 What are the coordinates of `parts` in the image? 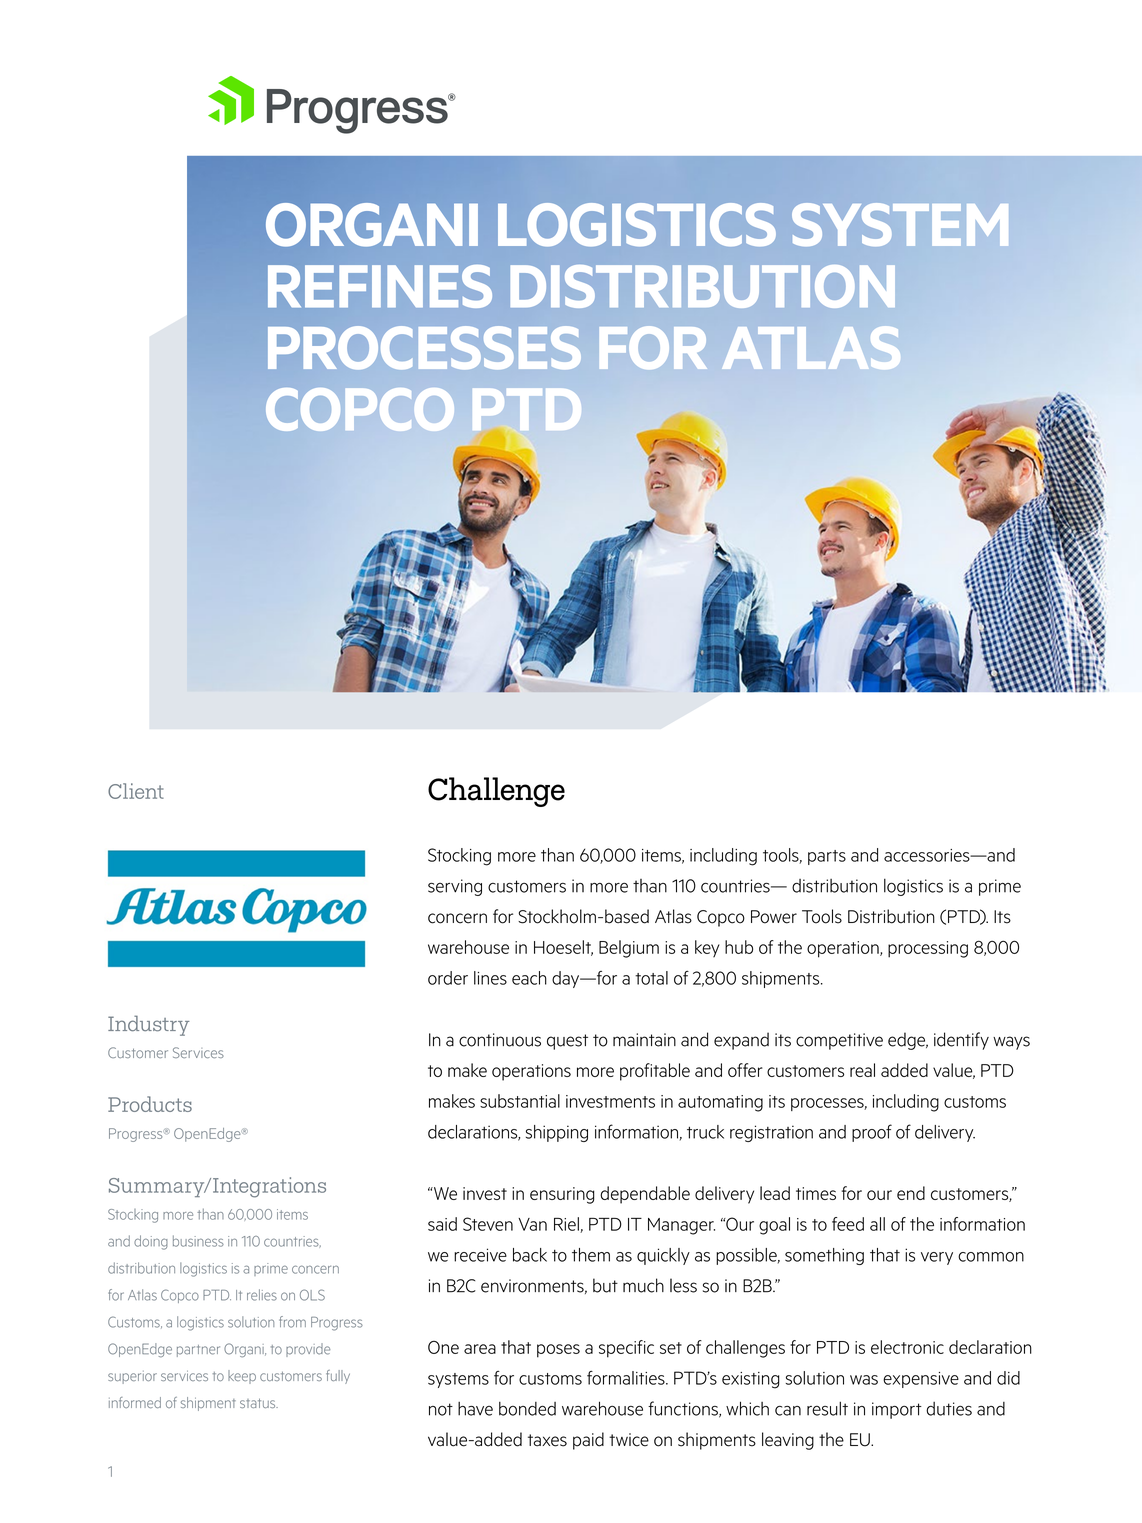 It's located at (827, 857).
